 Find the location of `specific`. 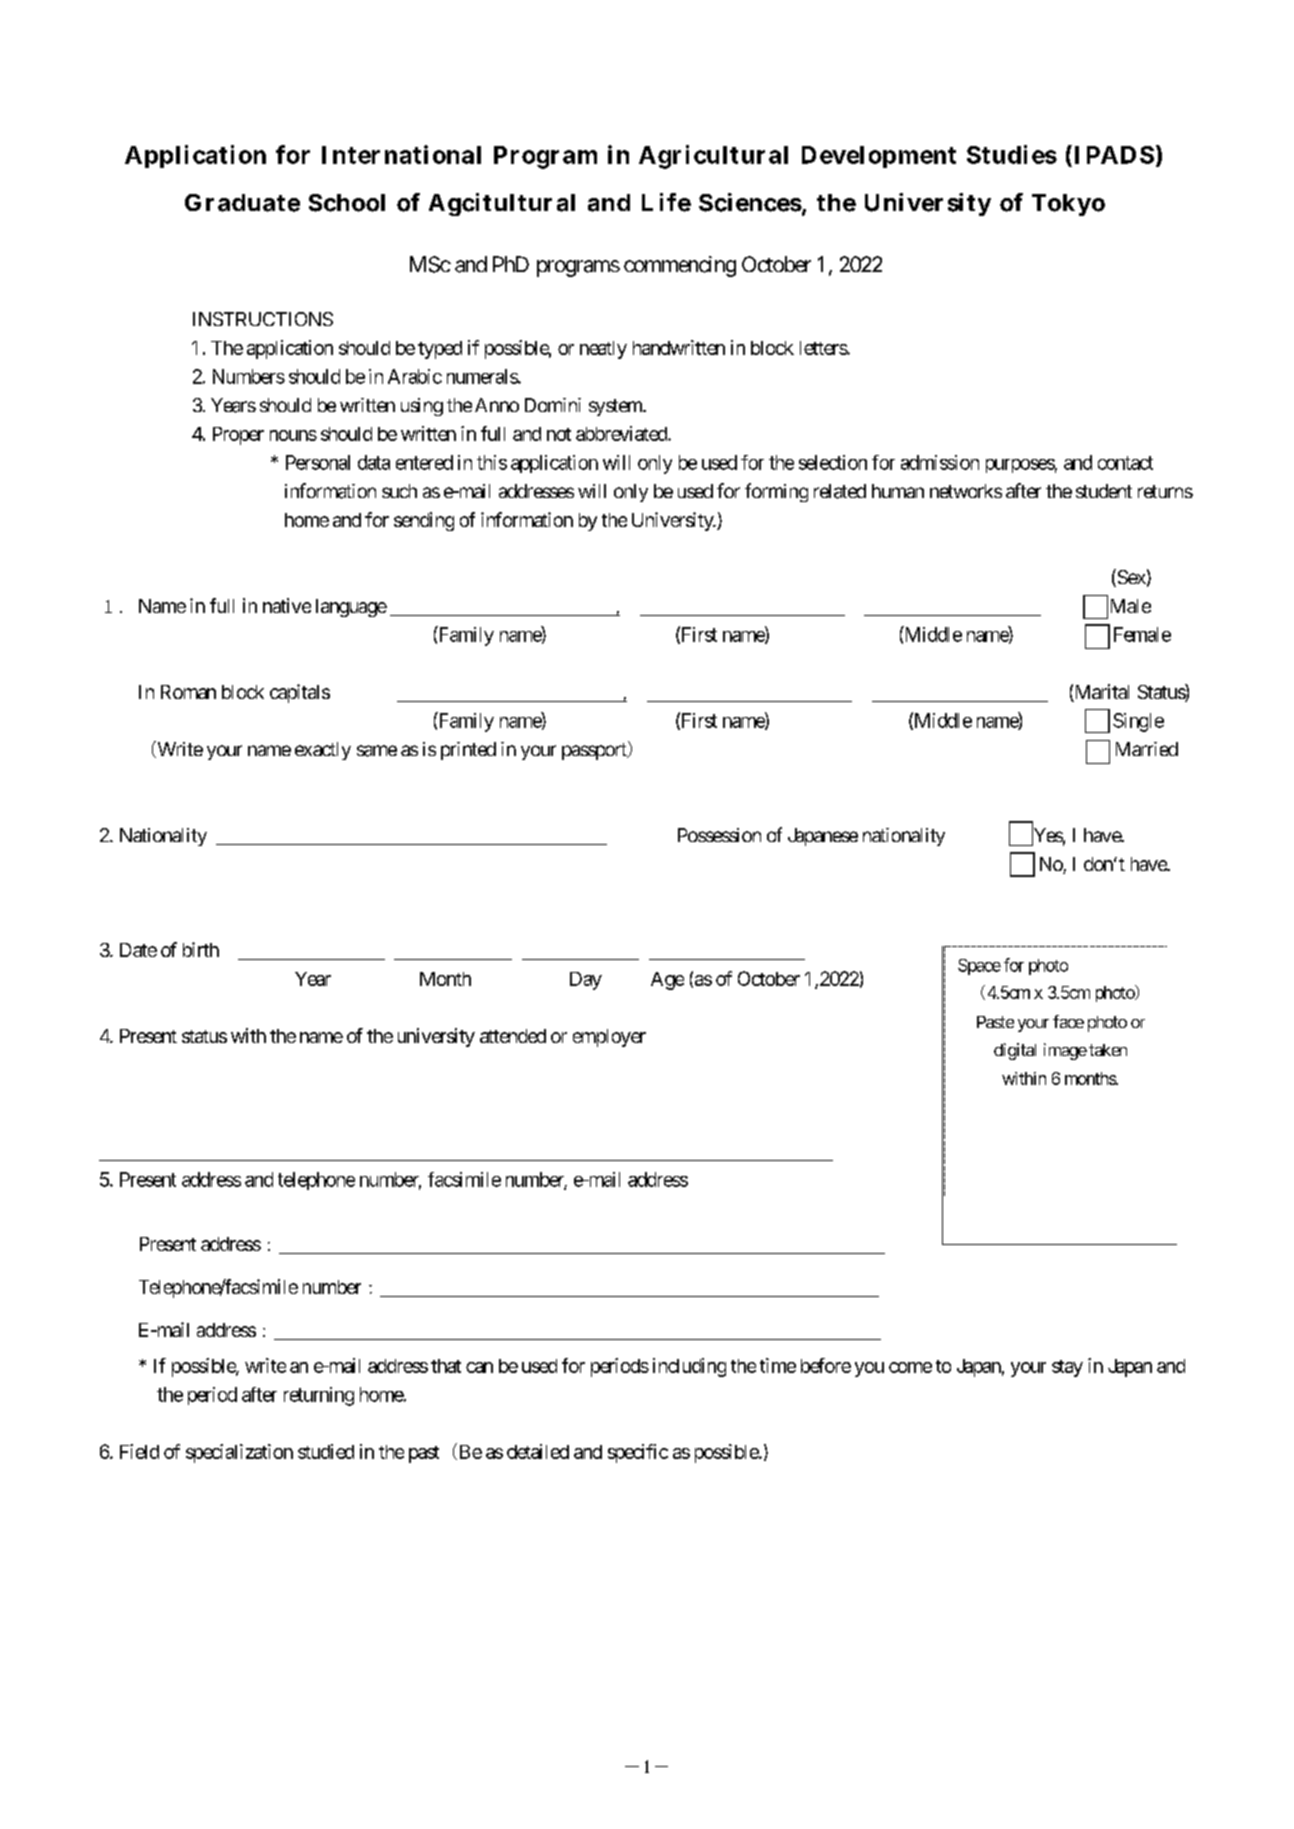

specific is located at coordinates (638, 1453).
